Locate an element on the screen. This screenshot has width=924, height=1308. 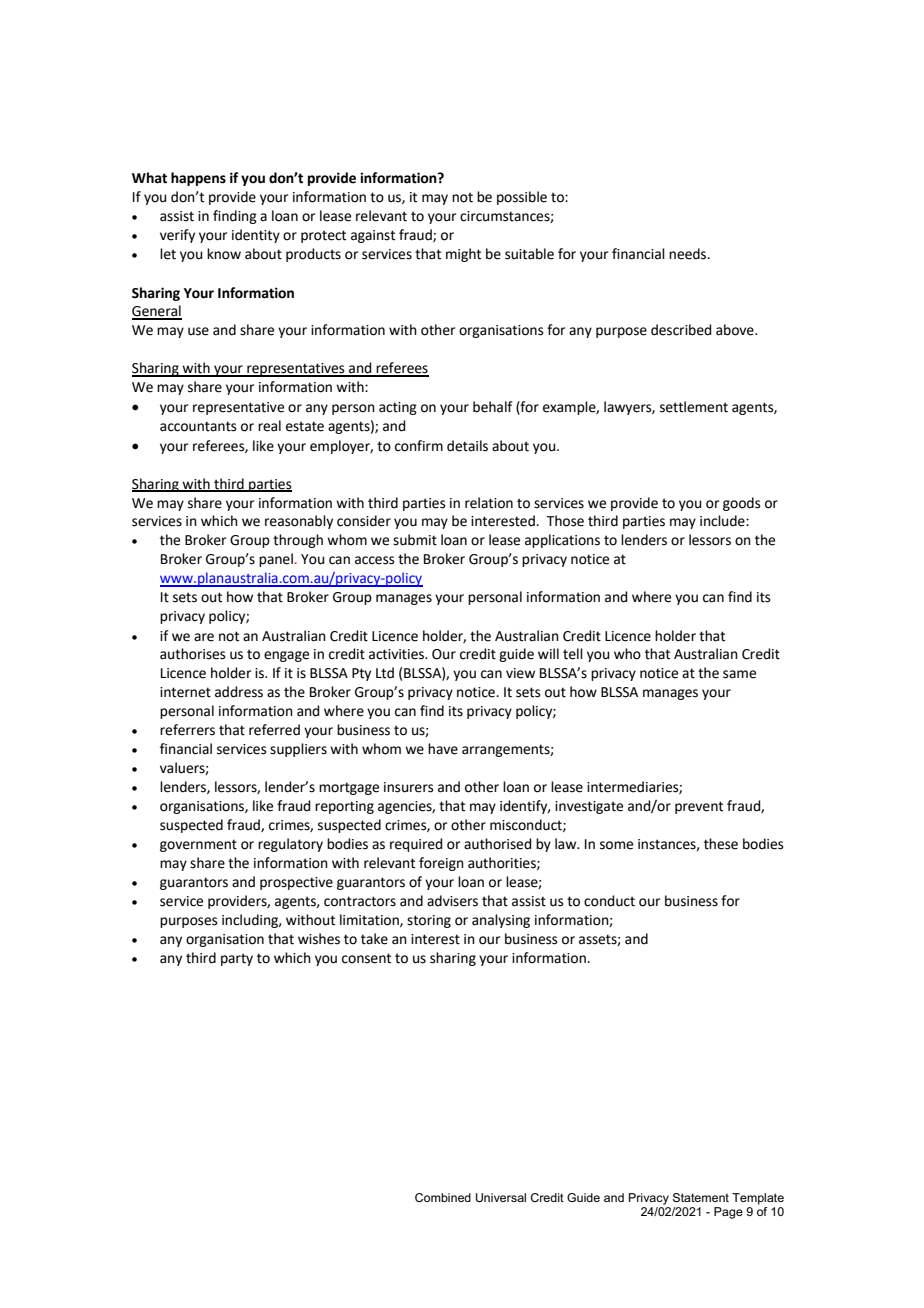
address is located at coordinates (239, 692).
